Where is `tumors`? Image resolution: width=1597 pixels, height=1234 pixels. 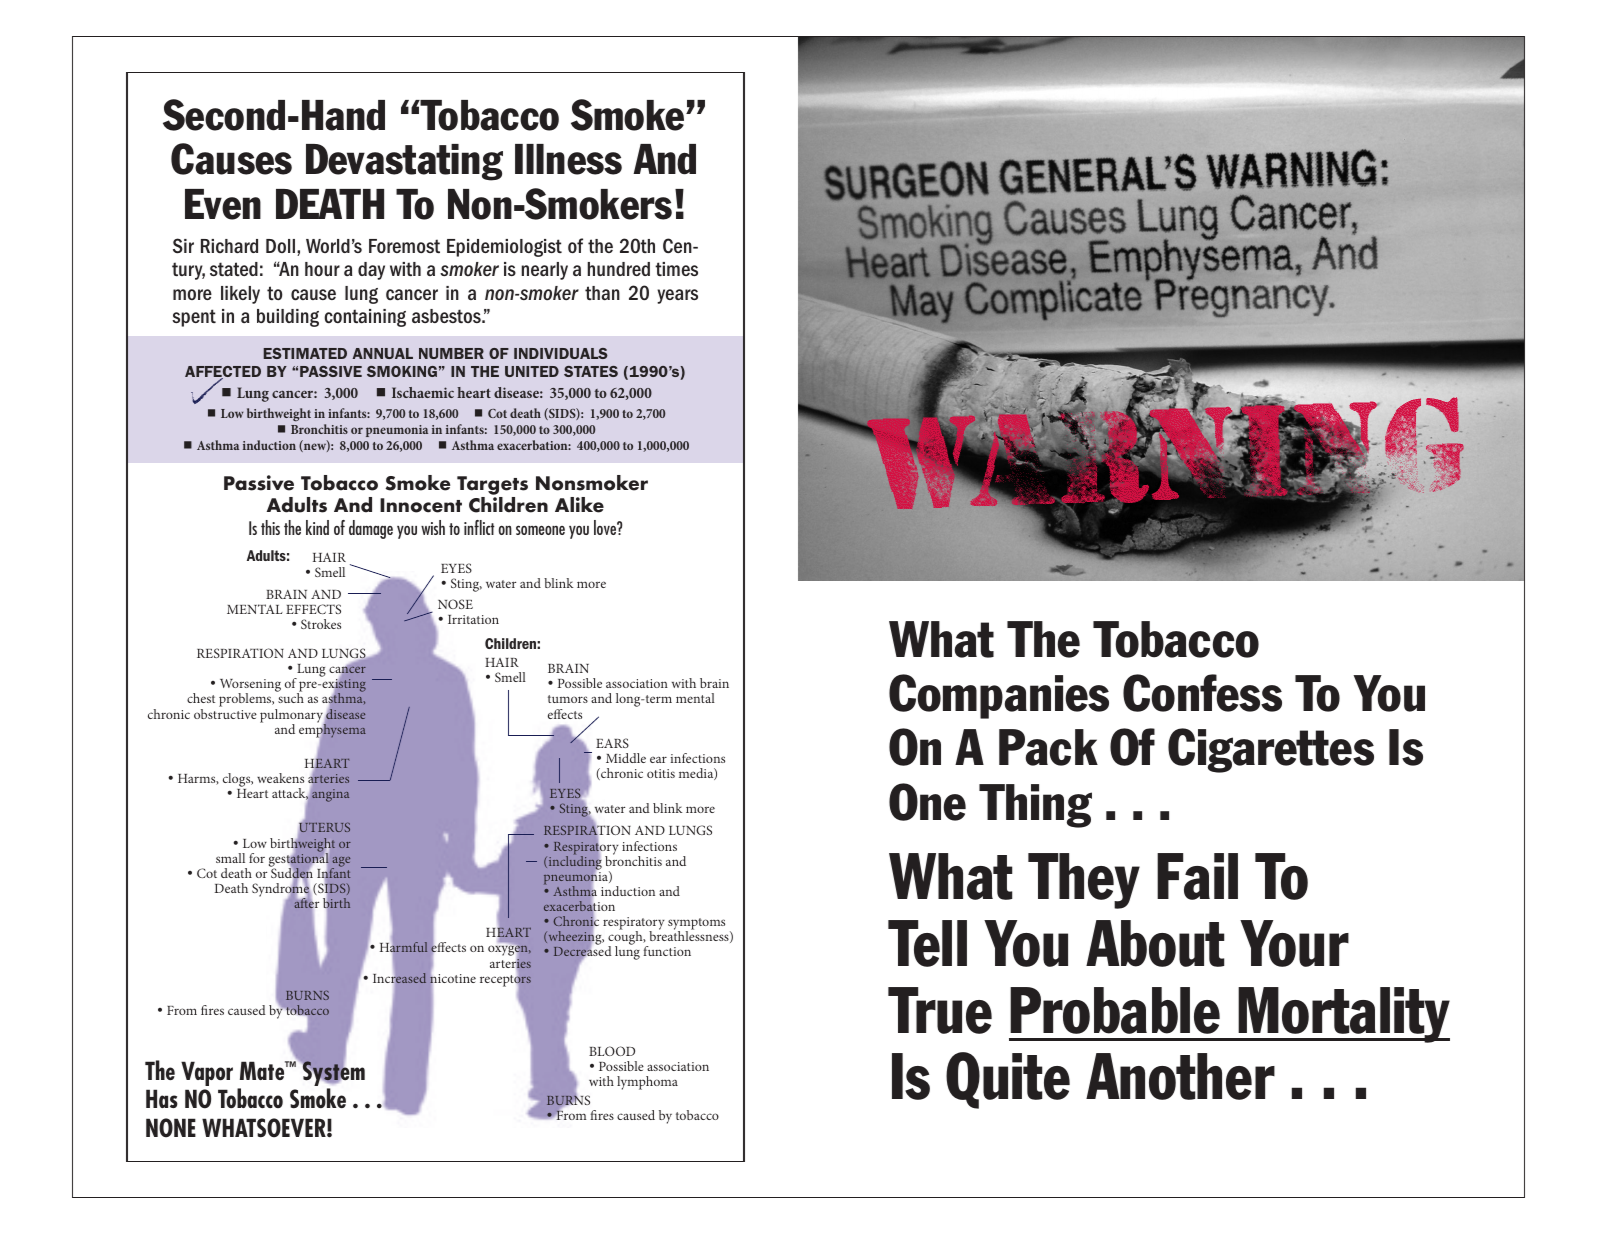
tumors is located at coordinates (568, 699).
